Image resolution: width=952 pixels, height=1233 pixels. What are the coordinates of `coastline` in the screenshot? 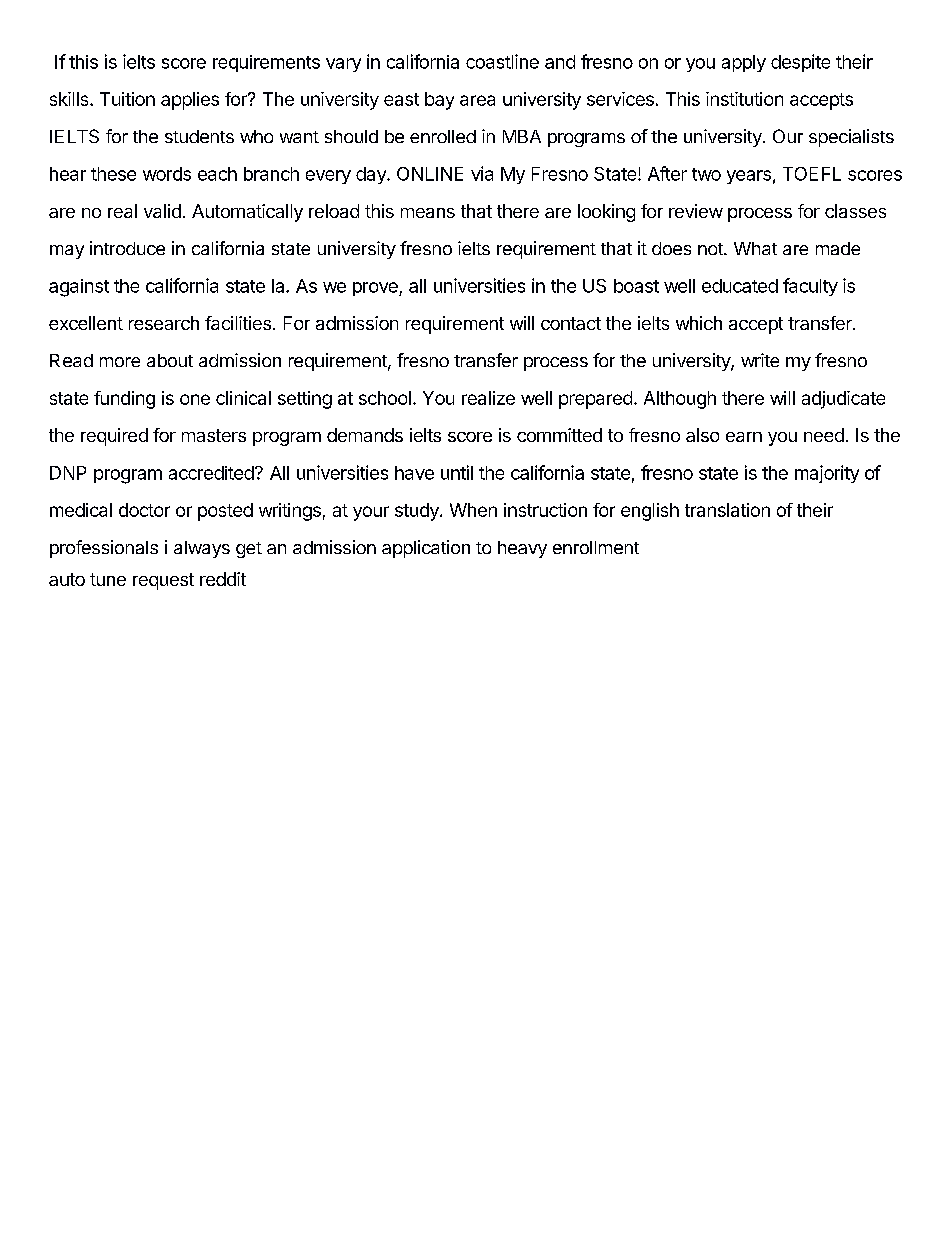 It's located at (502, 61).
